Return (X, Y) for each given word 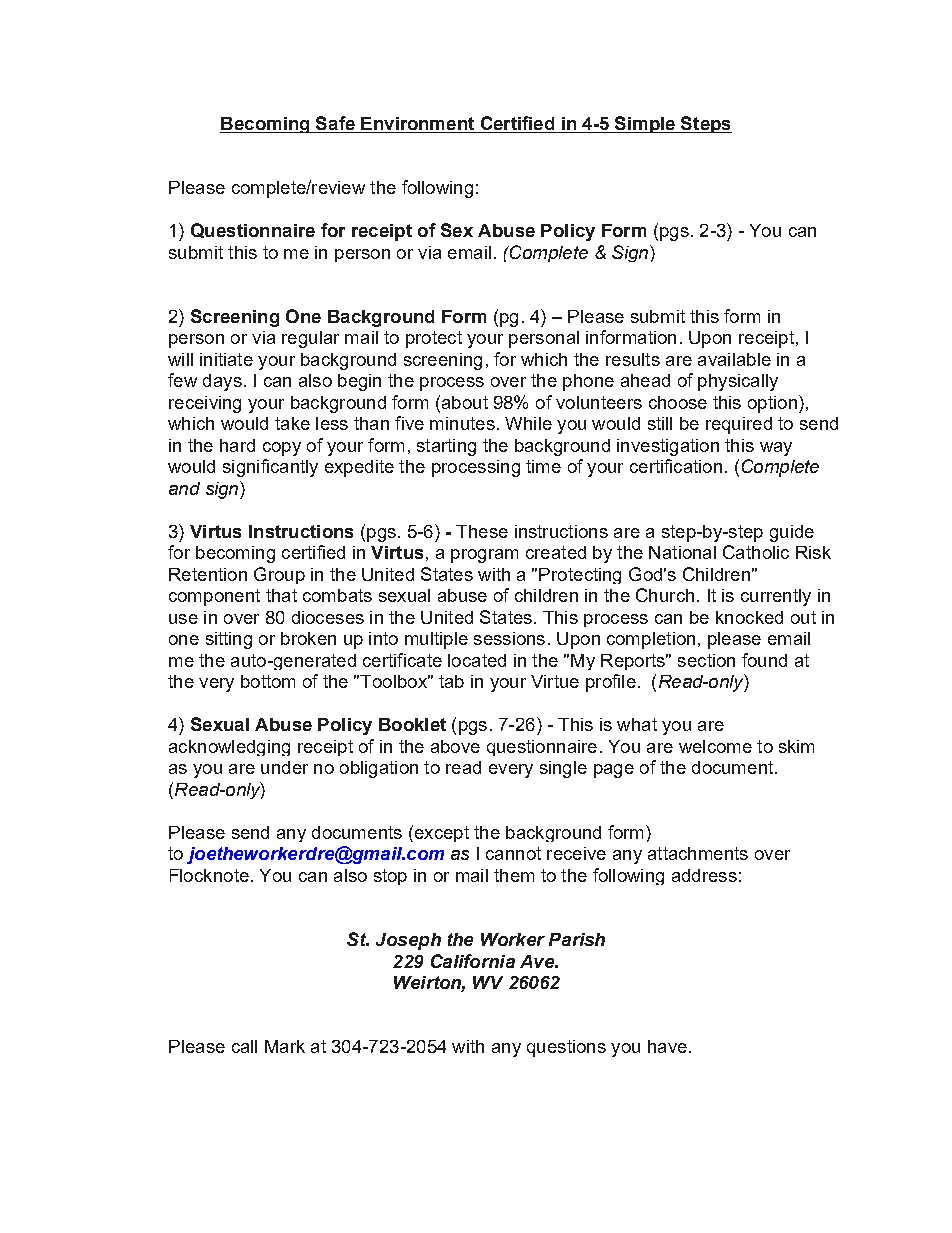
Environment (417, 123)
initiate (226, 359)
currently (776, 597)
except (440, 833)
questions (566, 1048)
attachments (698, 853)
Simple (645, 124)
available (734, 359)
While (528, 423)
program (484, 556)
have (667, 1046)
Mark (285, 1046)
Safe (335, 123)
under (284, 767)
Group (279, 575)
